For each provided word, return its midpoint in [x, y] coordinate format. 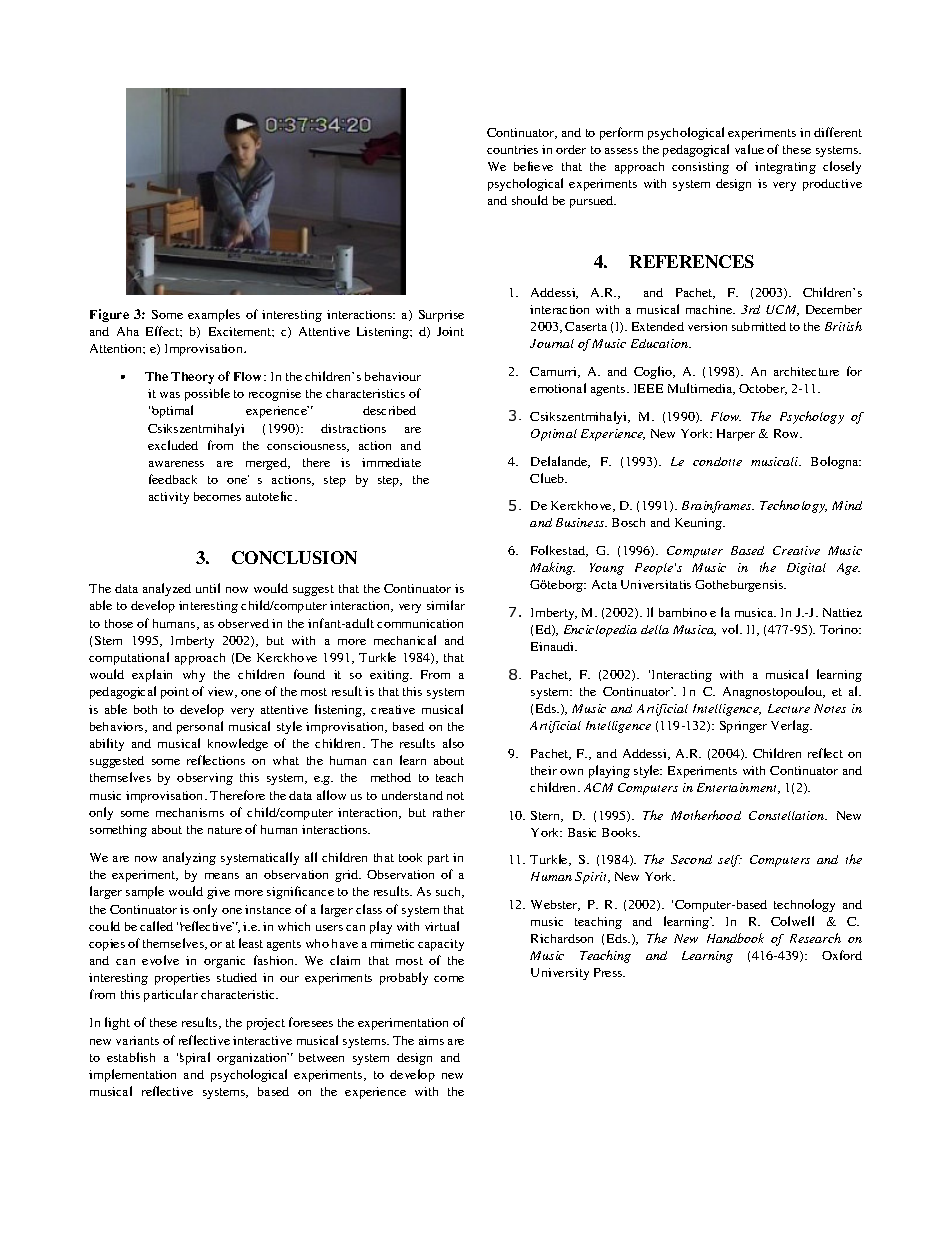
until [208, 588]
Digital [806, 569]
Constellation [788, 815]
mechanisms [190, 812]
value [749, 149]
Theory [192, 378]
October [763, 389]
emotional [558, 388]
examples [214, 315]
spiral [195, 1058]
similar [446, 605]
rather [449, 812]
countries [512, 149]
